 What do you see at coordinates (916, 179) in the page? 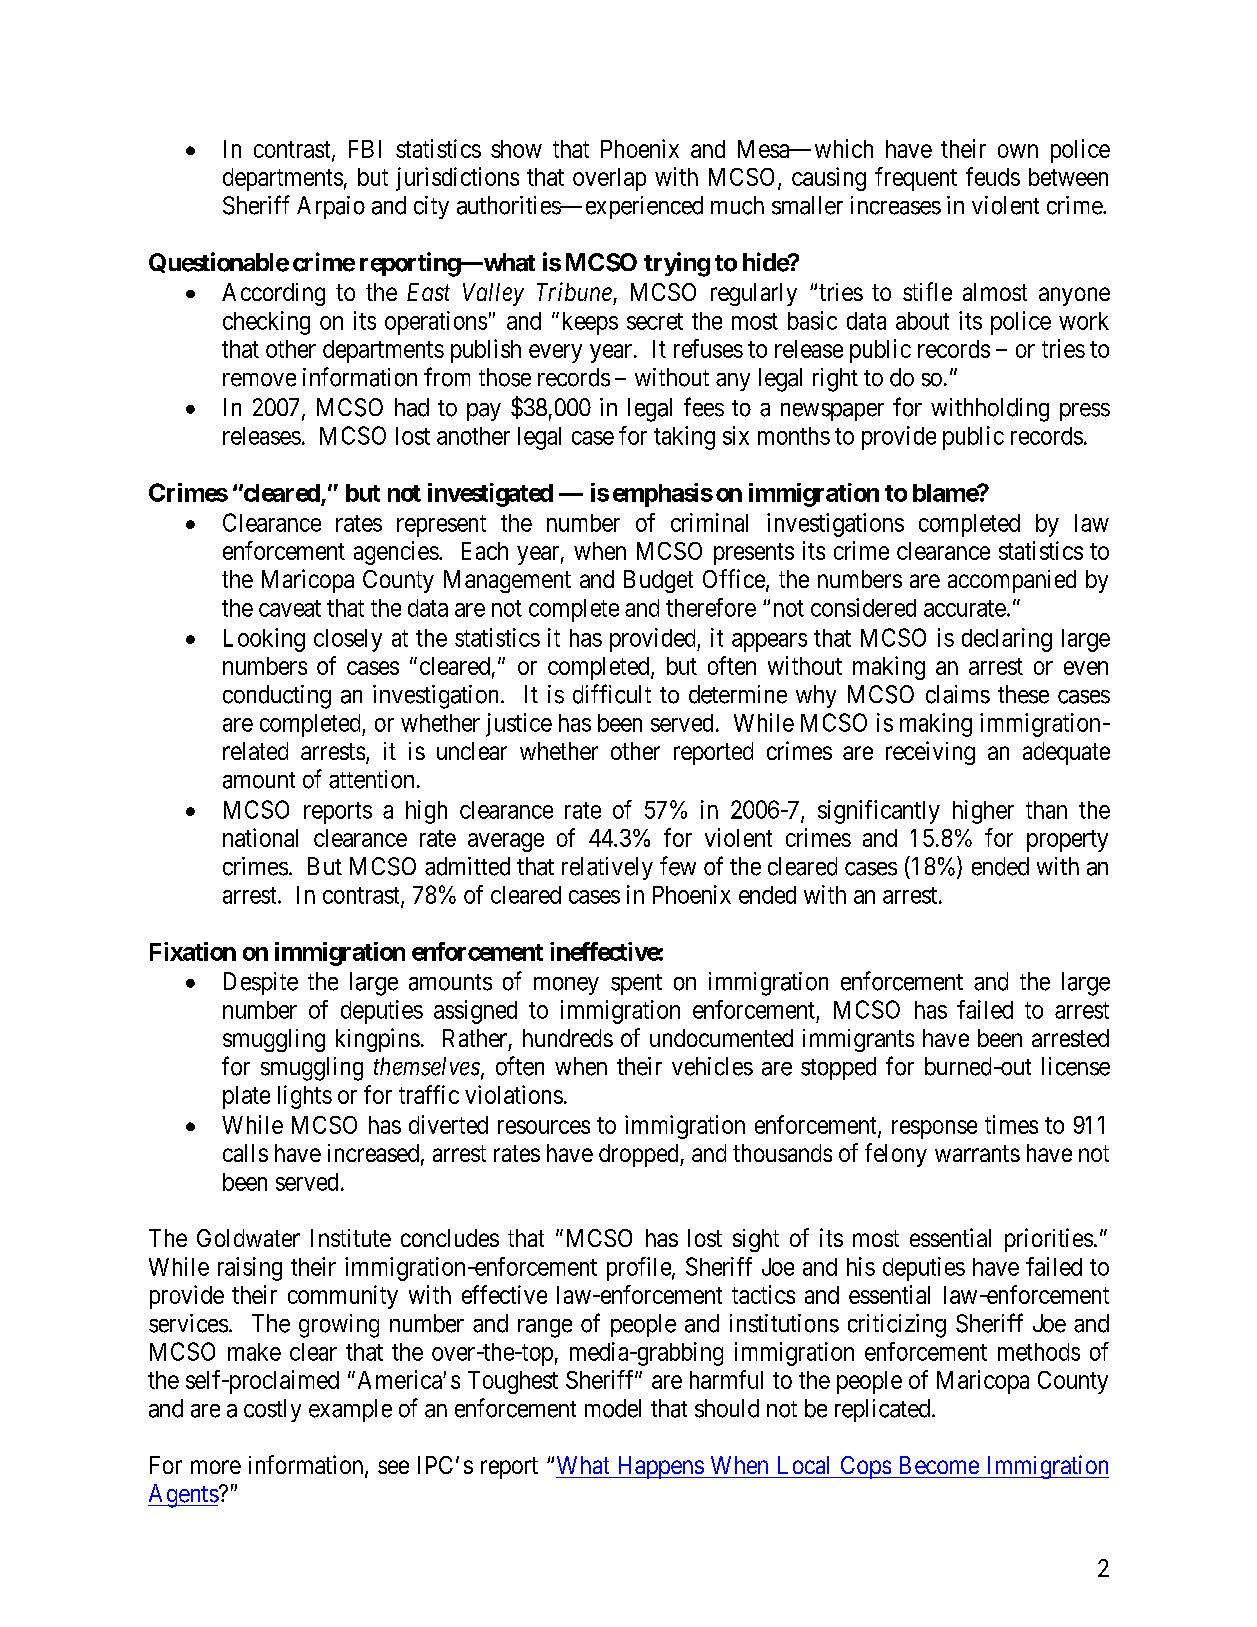
I see `frequent` at bounding box center [916, 179].
